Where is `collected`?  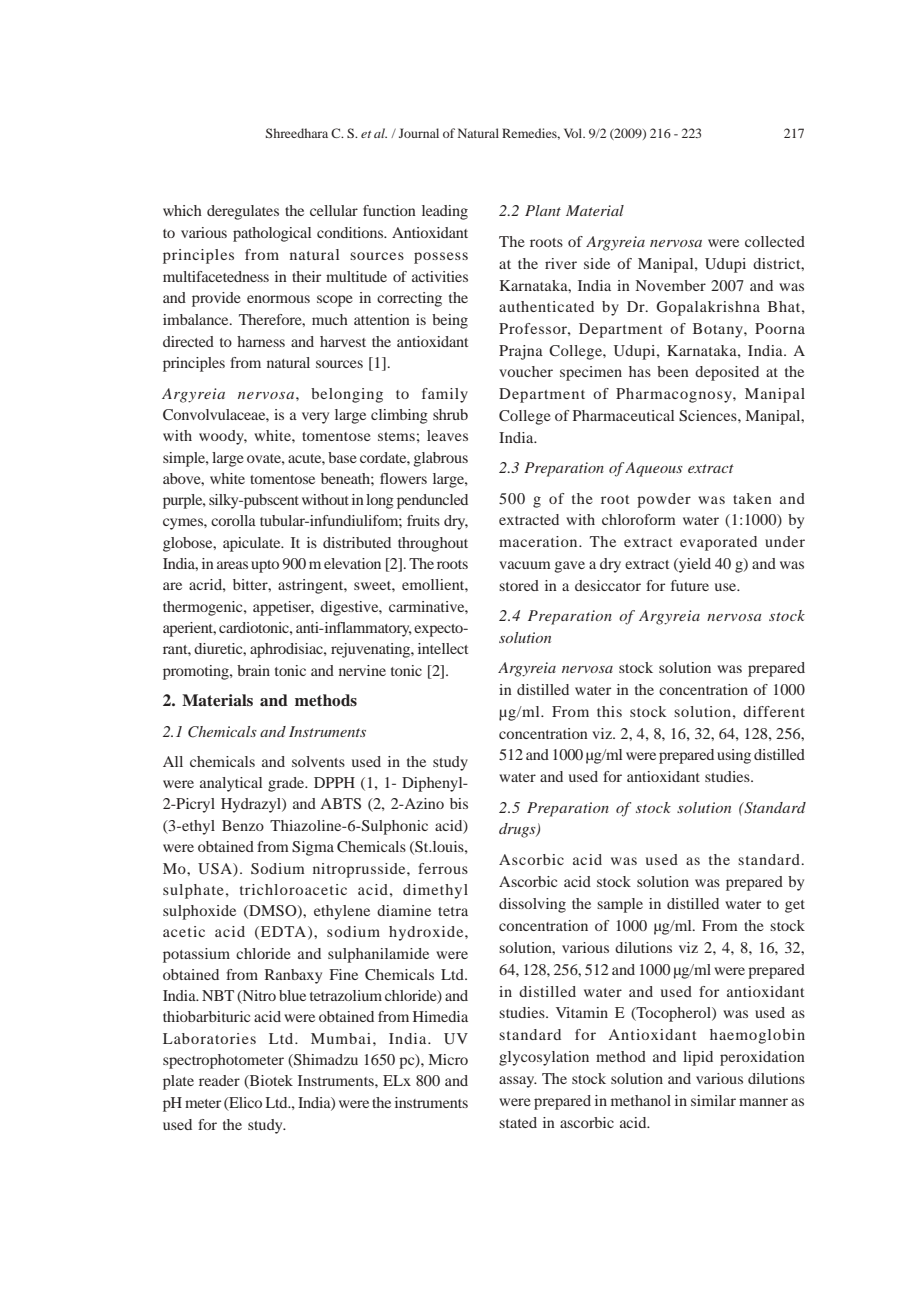
collected is located at coordinates (775, 241).
